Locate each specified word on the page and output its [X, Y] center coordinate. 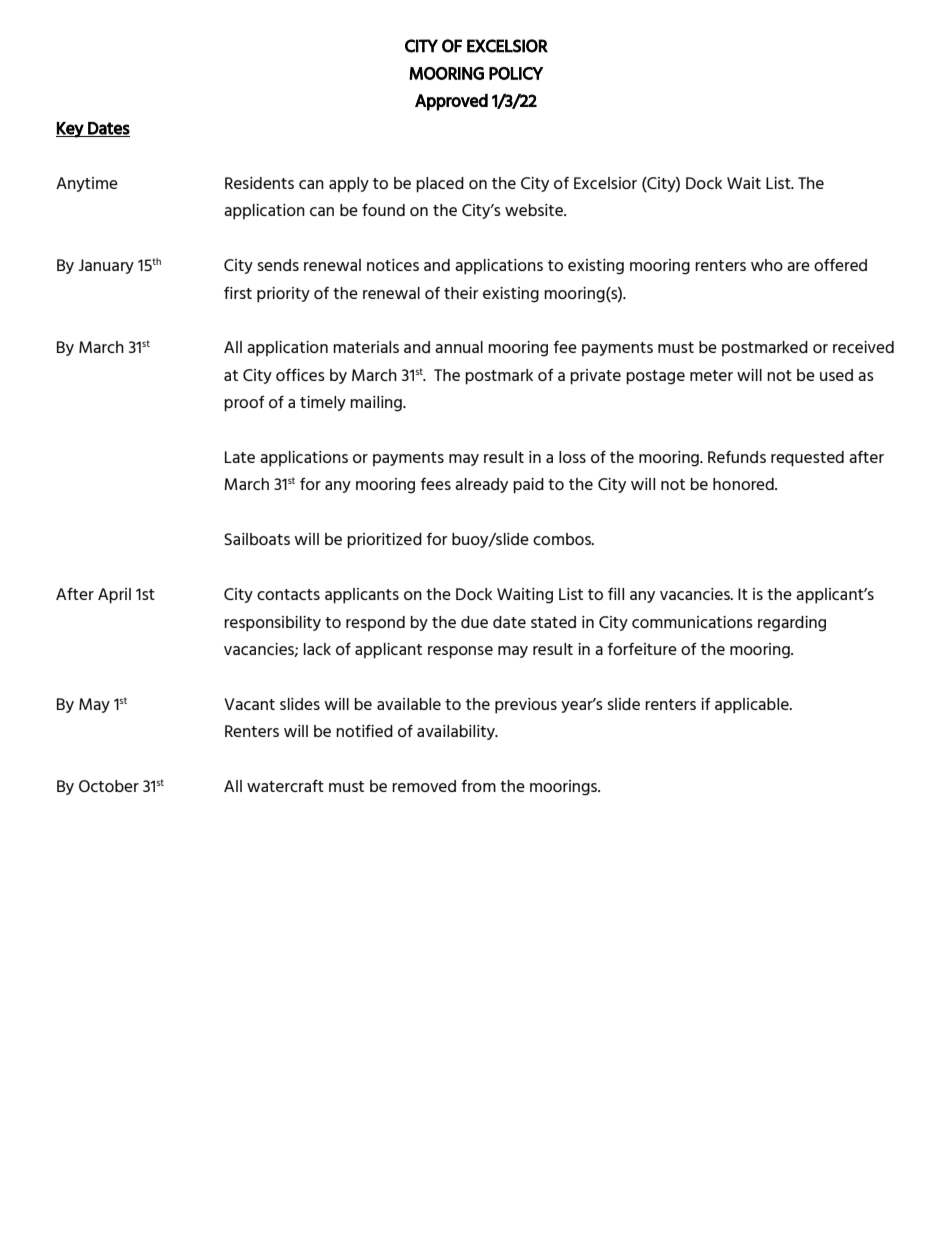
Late [240, 457]
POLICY [516, 73]
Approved [451, 102]
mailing [377, 404]
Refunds [737, 457]
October [109, 786]
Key [71, 130]
